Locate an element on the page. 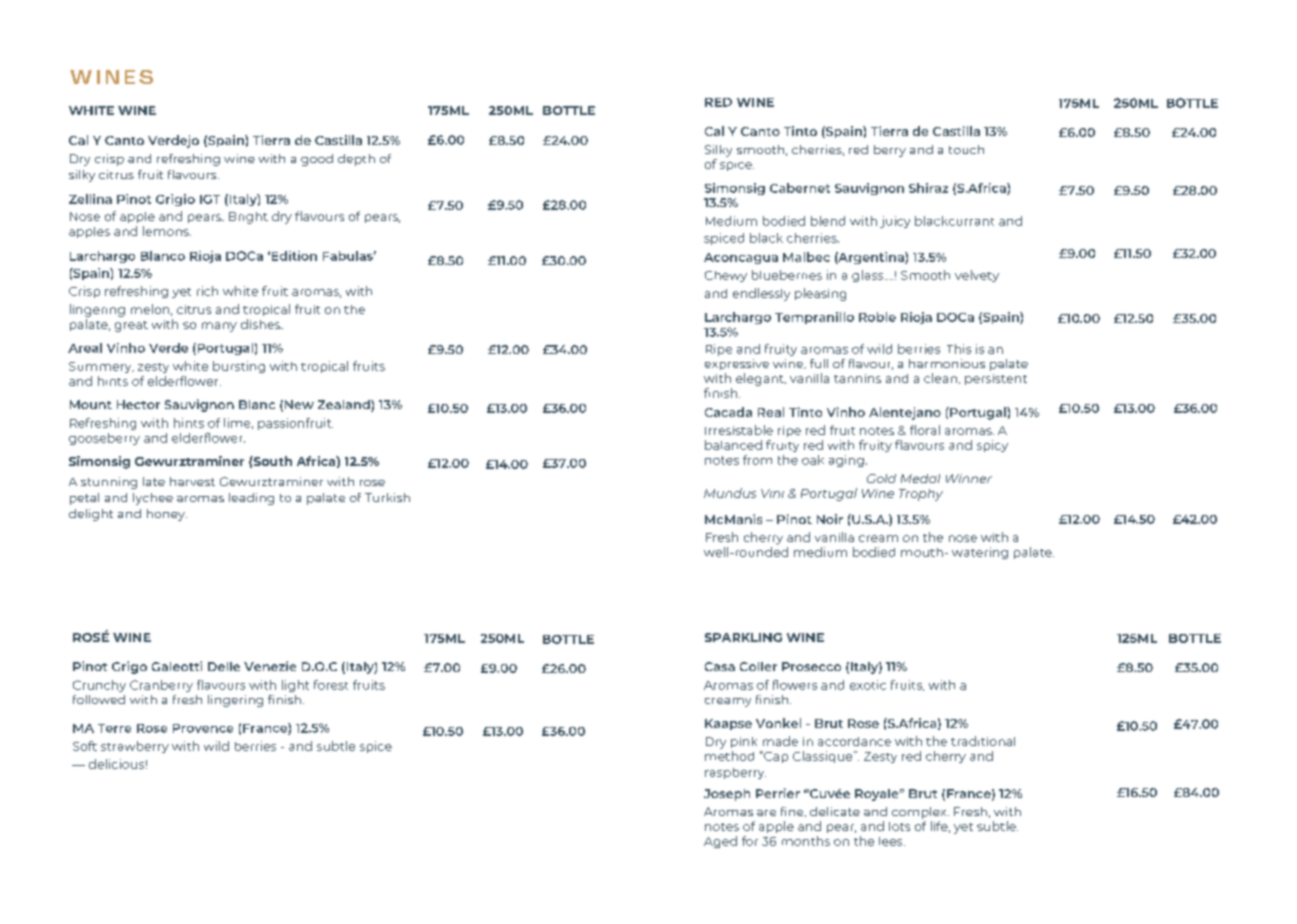 The height and width of the document is (924, 1297). IGT is located at coordinates (210, 199).
